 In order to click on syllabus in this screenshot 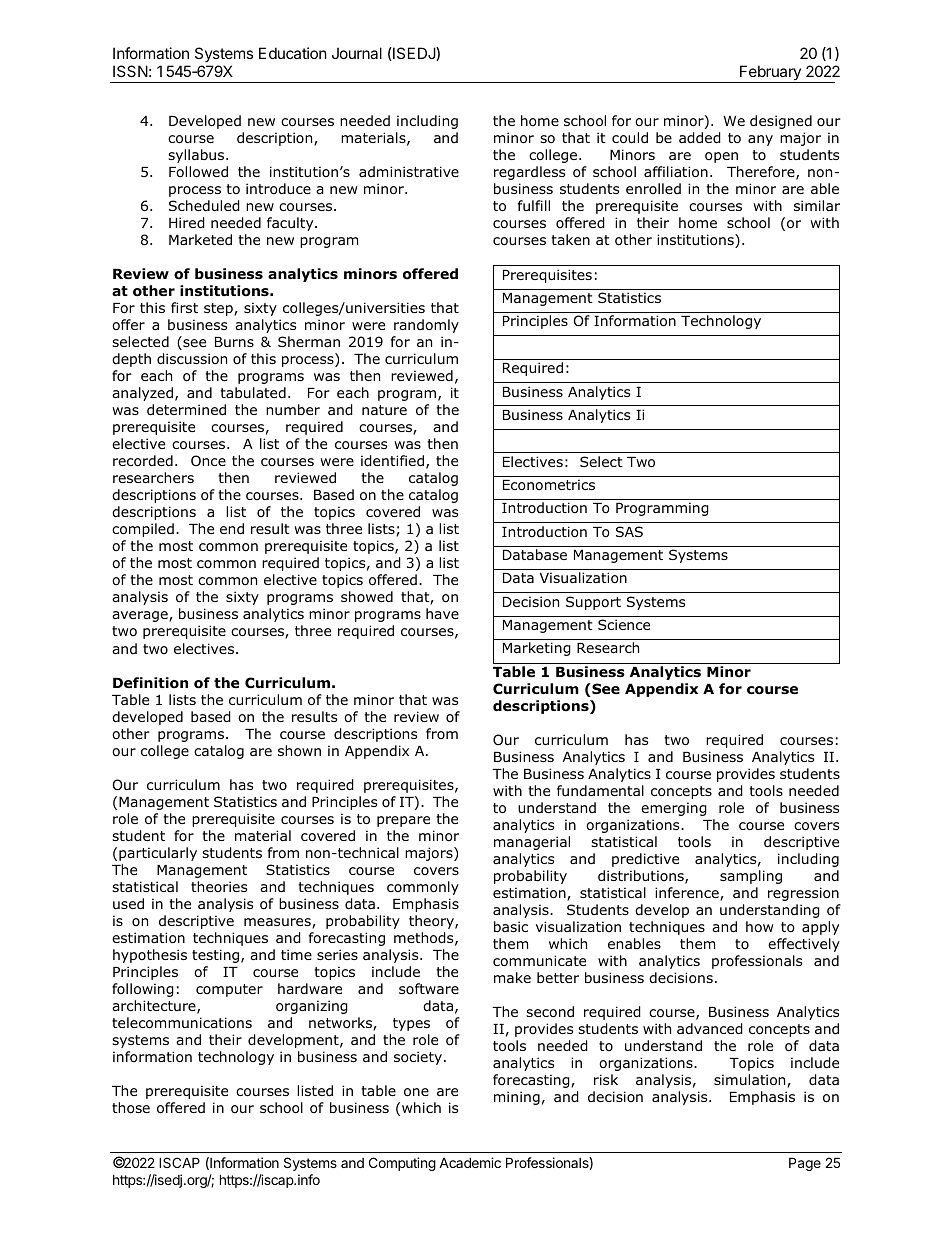, I will do `click(197, 156)`.
